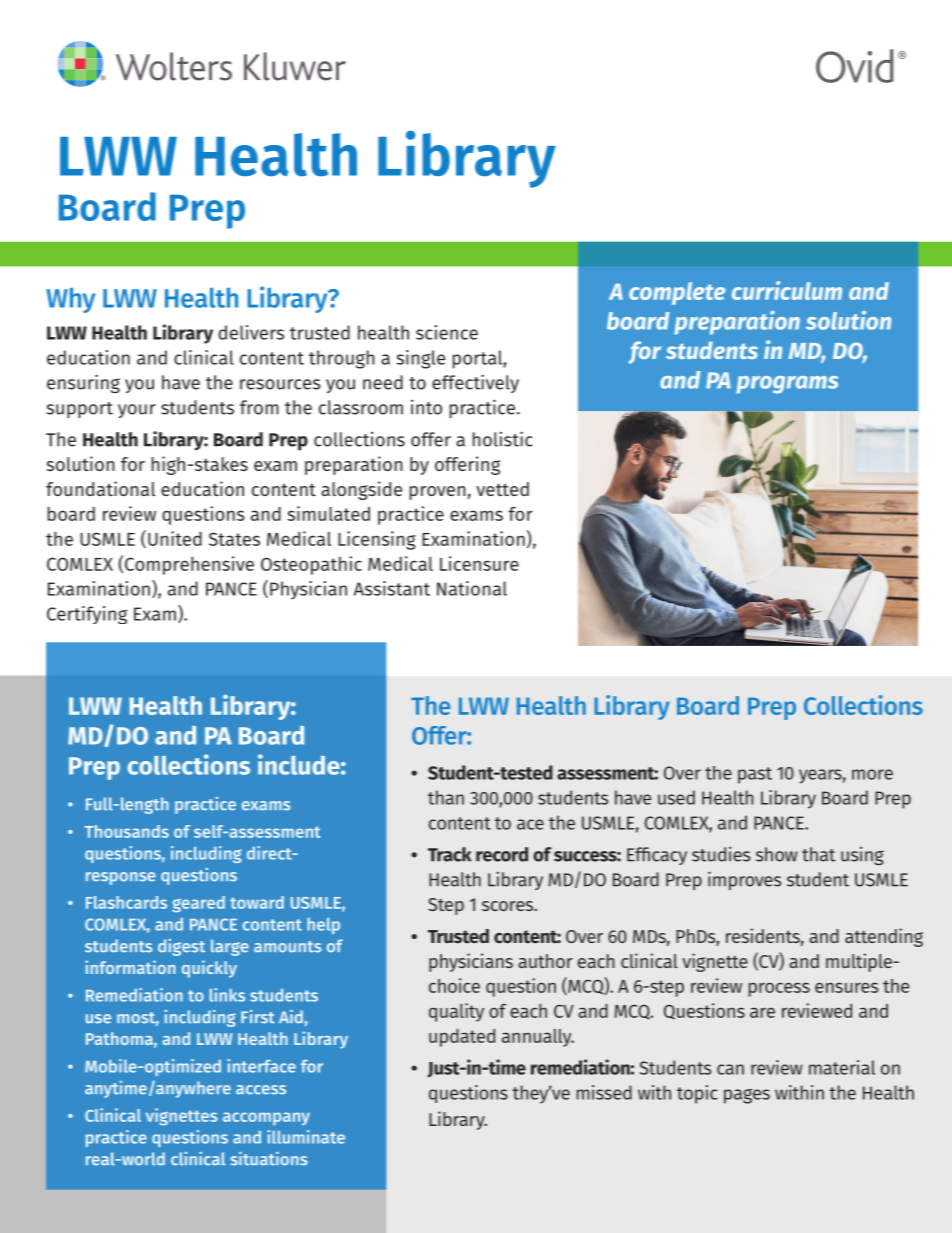  What do you see at coordinates (545, 961) in the screenshot?
I see `author` at bounding box center [545, 961].
